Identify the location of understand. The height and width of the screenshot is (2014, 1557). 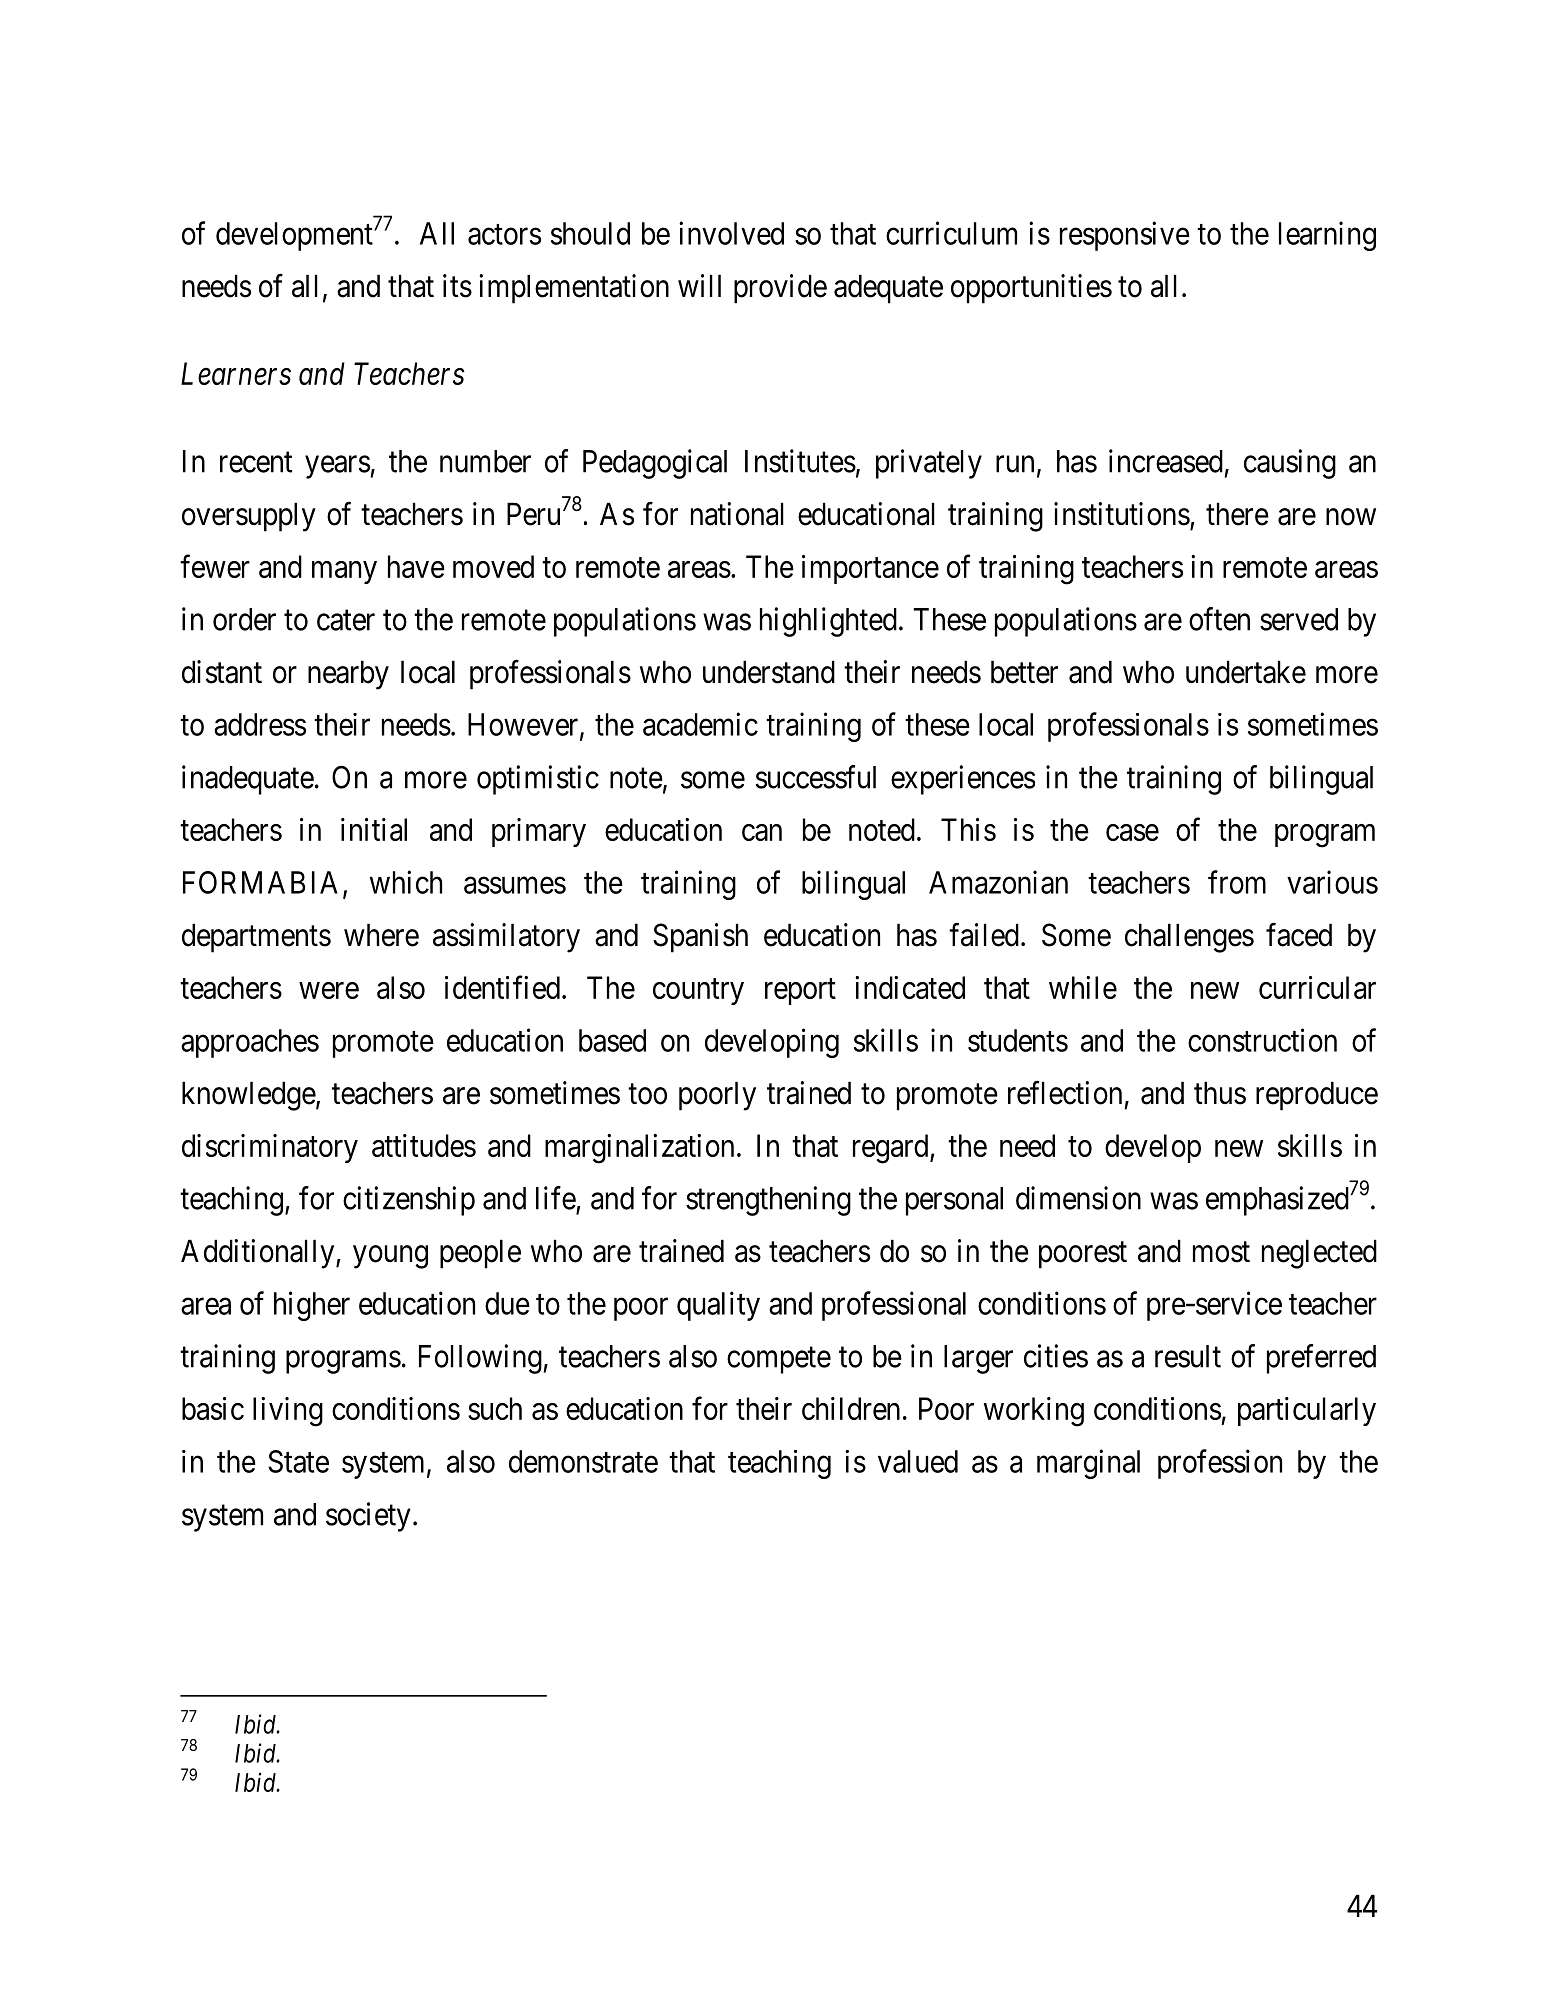
(769, 672).
